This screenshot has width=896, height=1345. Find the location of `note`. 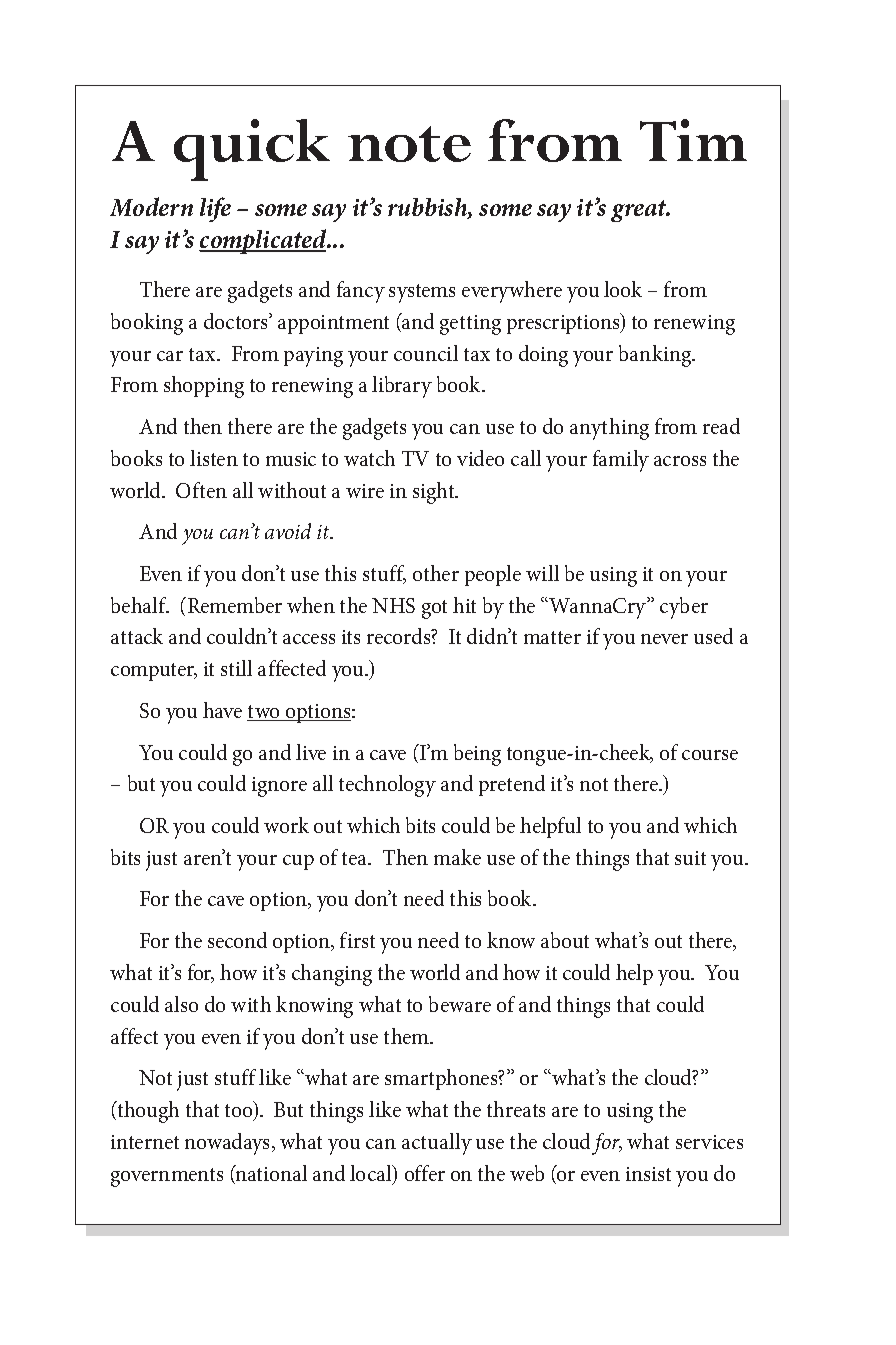

note is located at coordinates (409, 144).
